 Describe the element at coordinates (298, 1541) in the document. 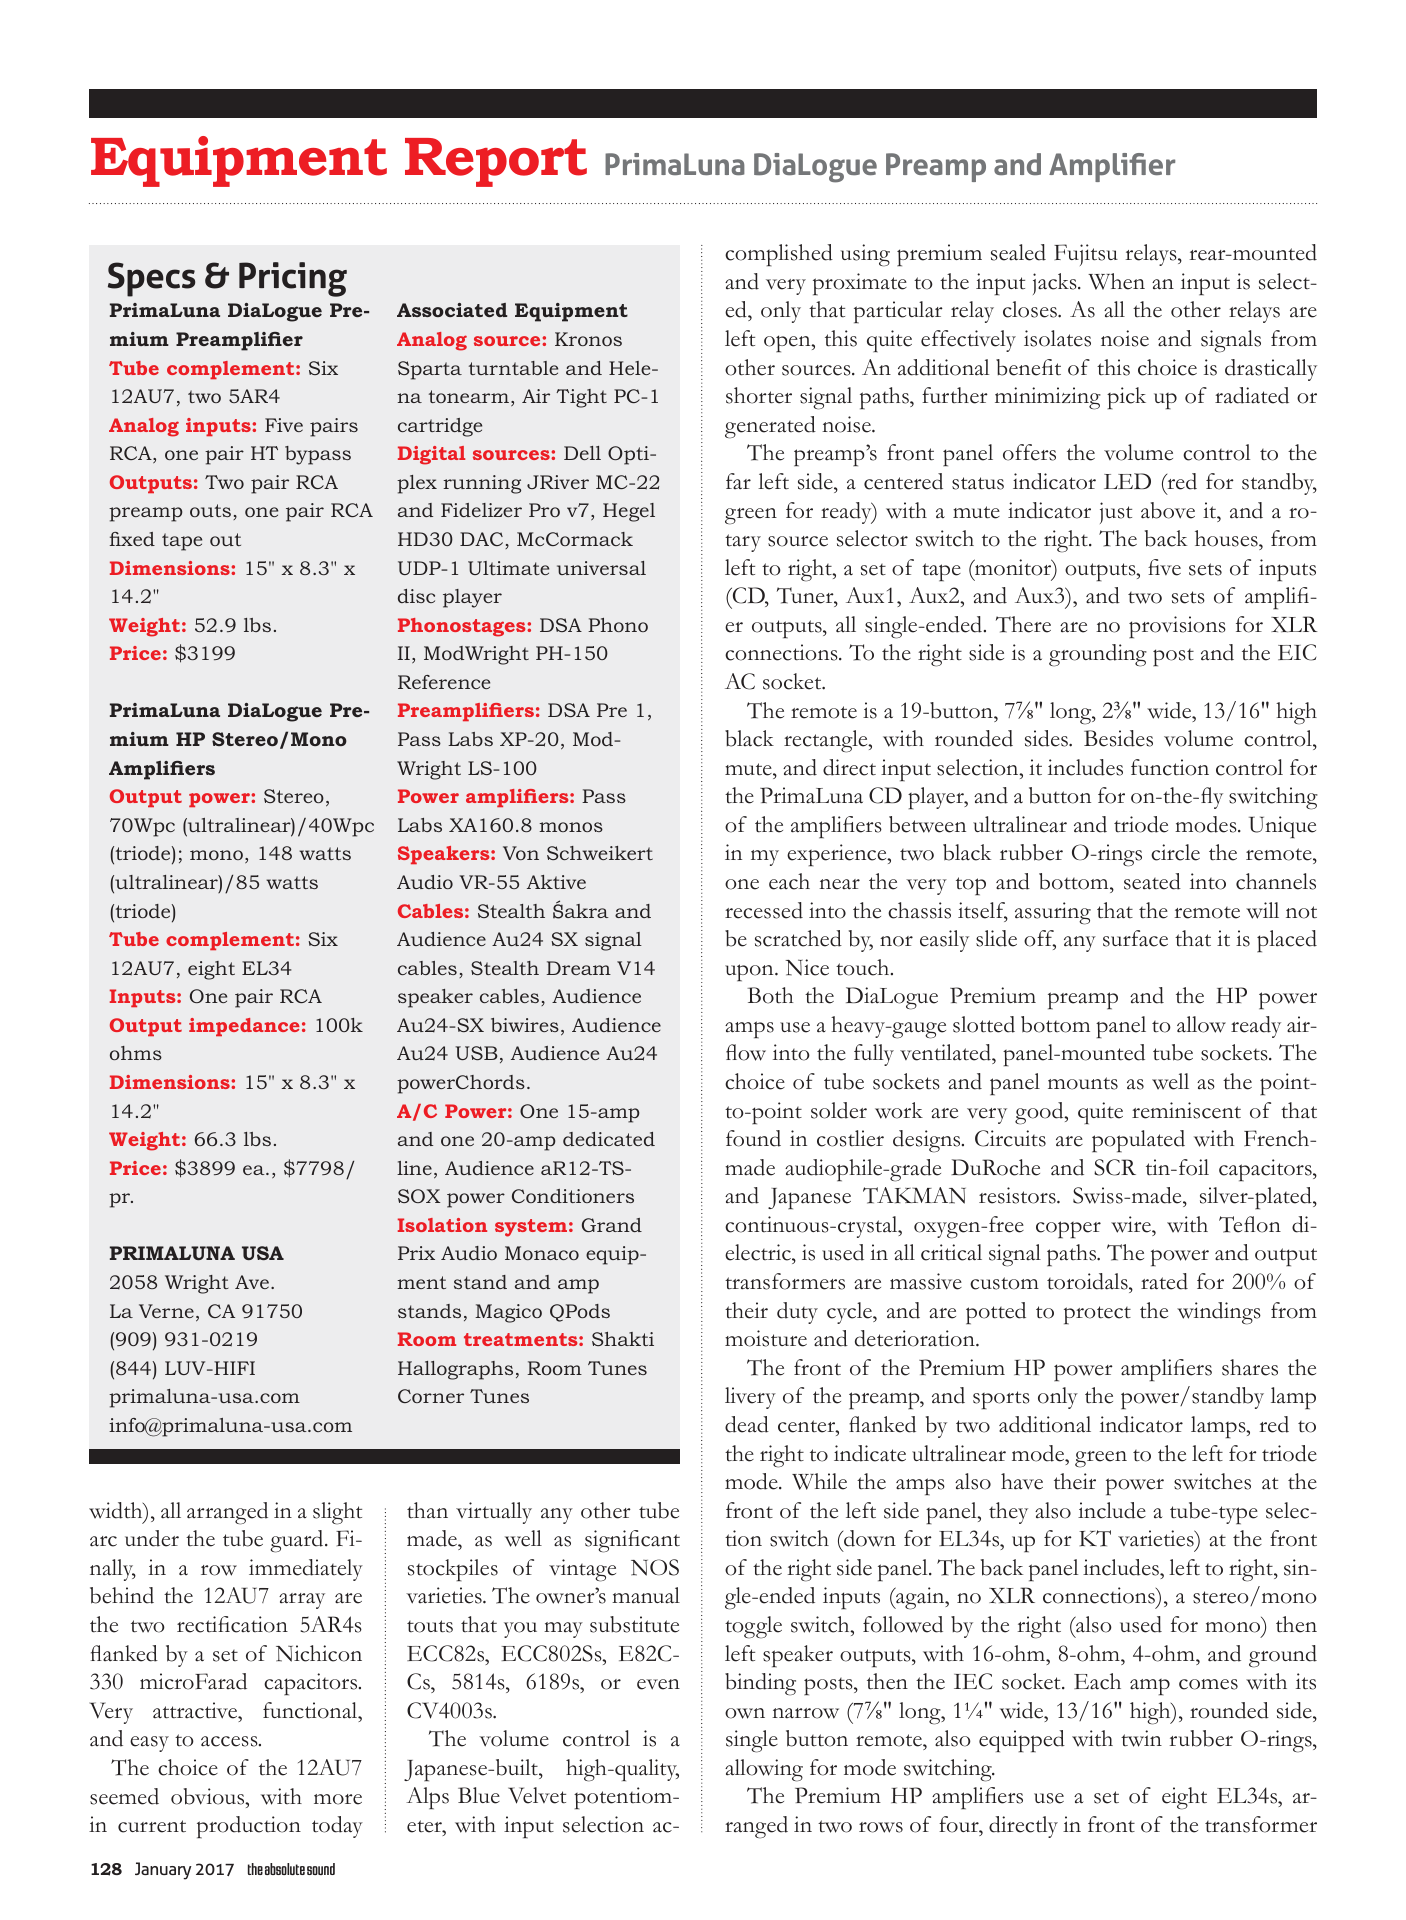

I see `guard` at that location.
